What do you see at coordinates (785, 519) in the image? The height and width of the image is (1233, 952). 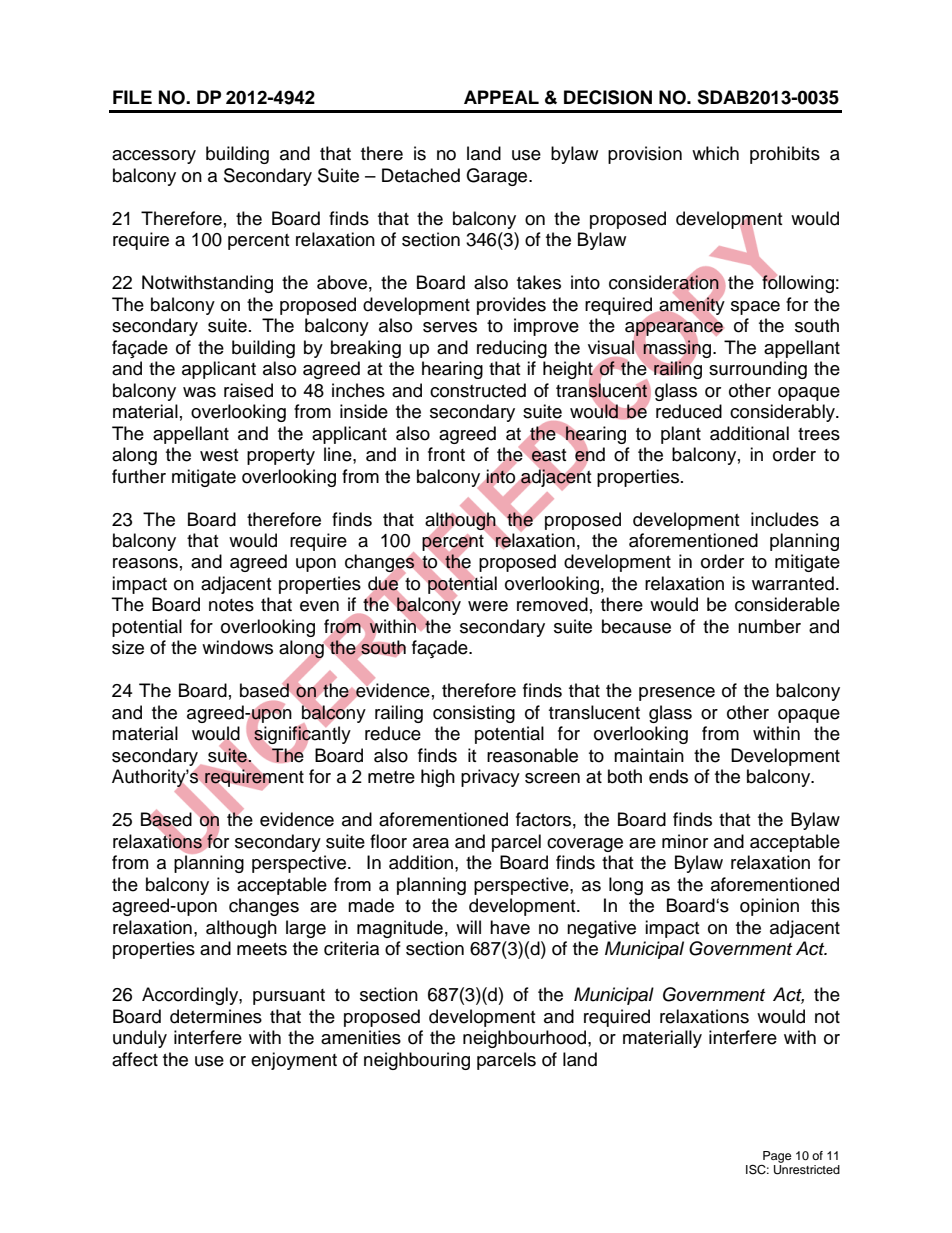 I see `includes` at bounding box center [785, 519].
